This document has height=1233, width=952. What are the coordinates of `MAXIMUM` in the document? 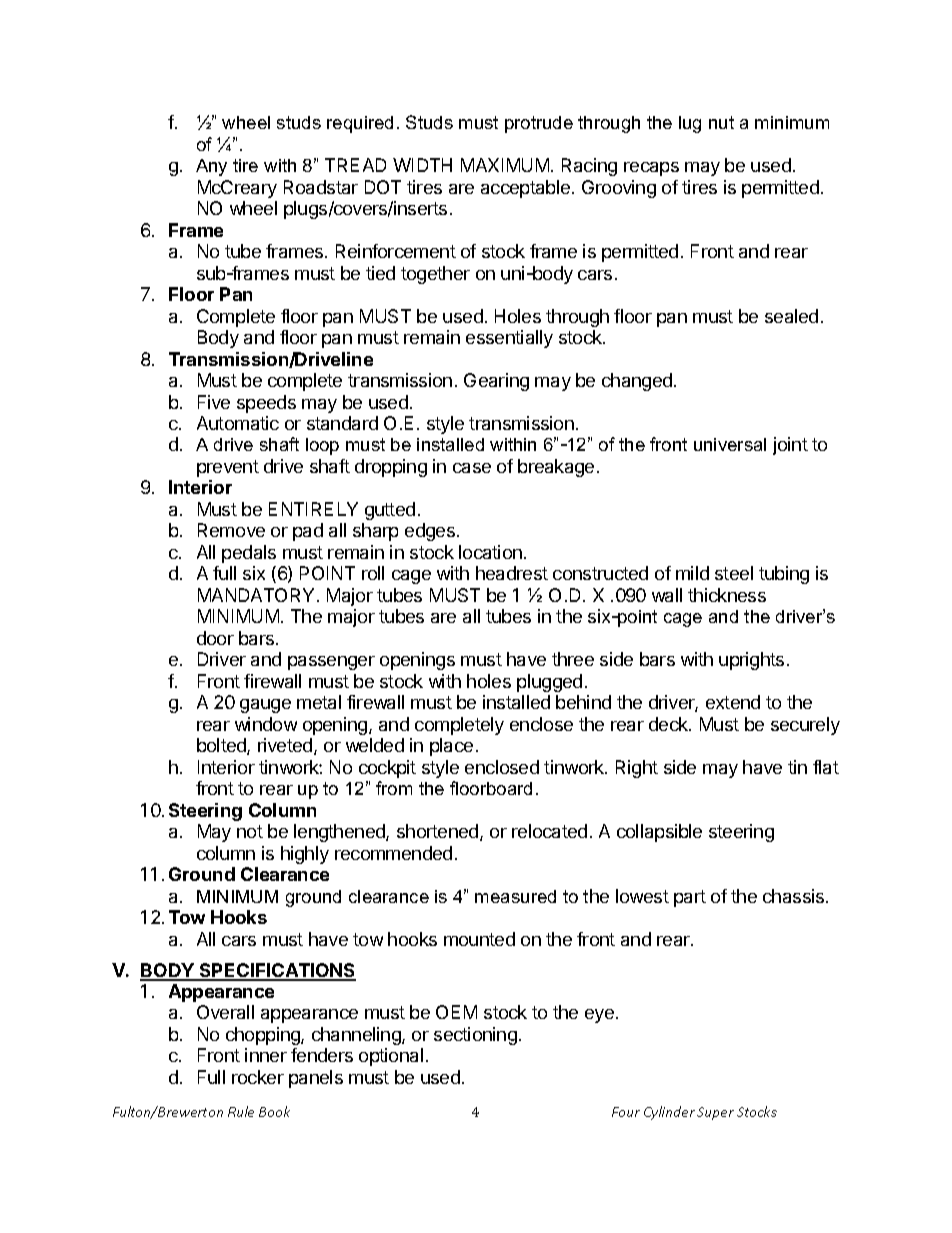 It's located at (505, 165).
